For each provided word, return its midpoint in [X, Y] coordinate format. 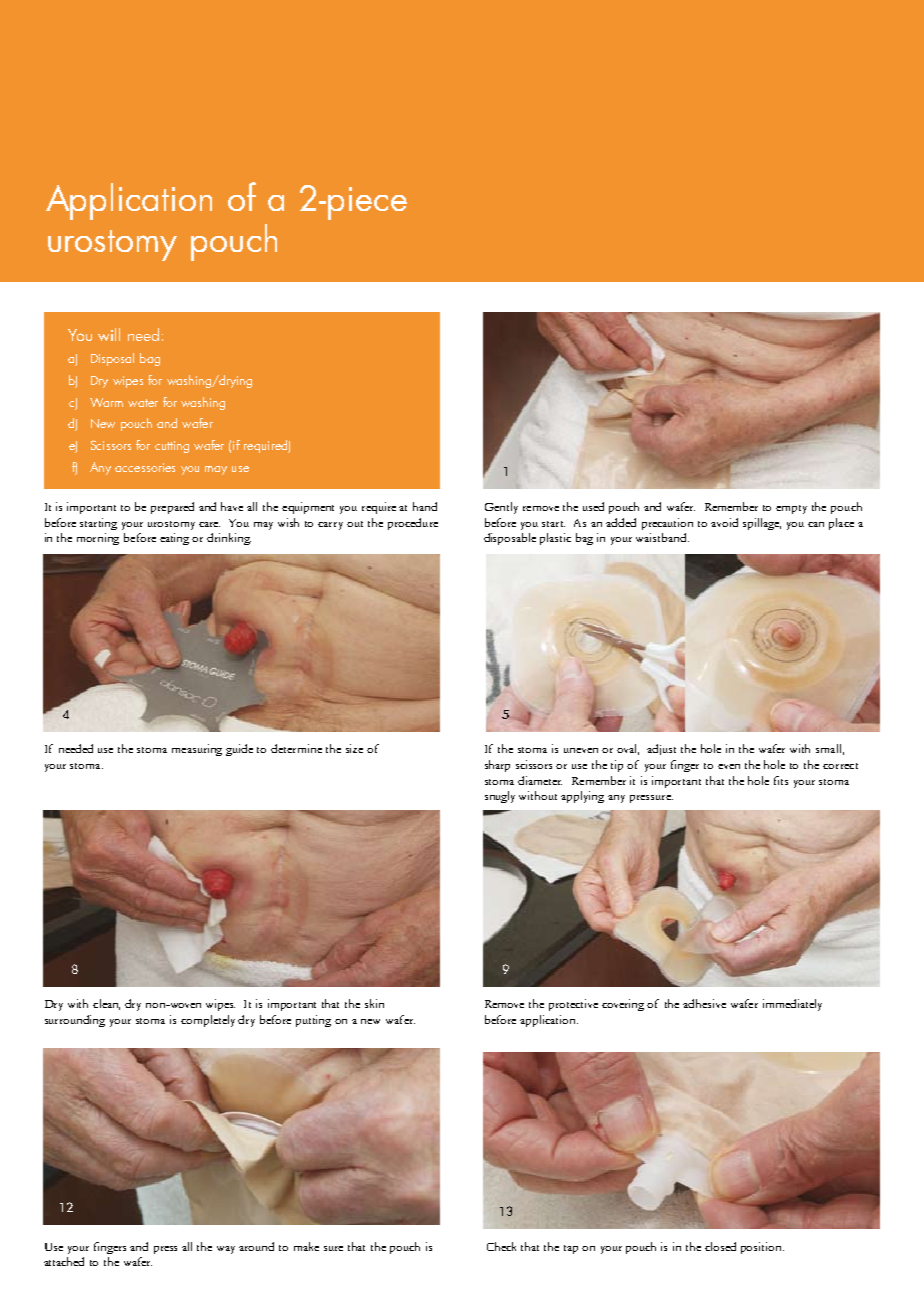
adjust [661, 749]
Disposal [112, 359]
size [354, 748]
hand [425, 506]
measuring [197, 750]
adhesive [704, 1003]
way [226, 1250]
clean [106, 1004]
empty [791, 509]
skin [374, 1003]
